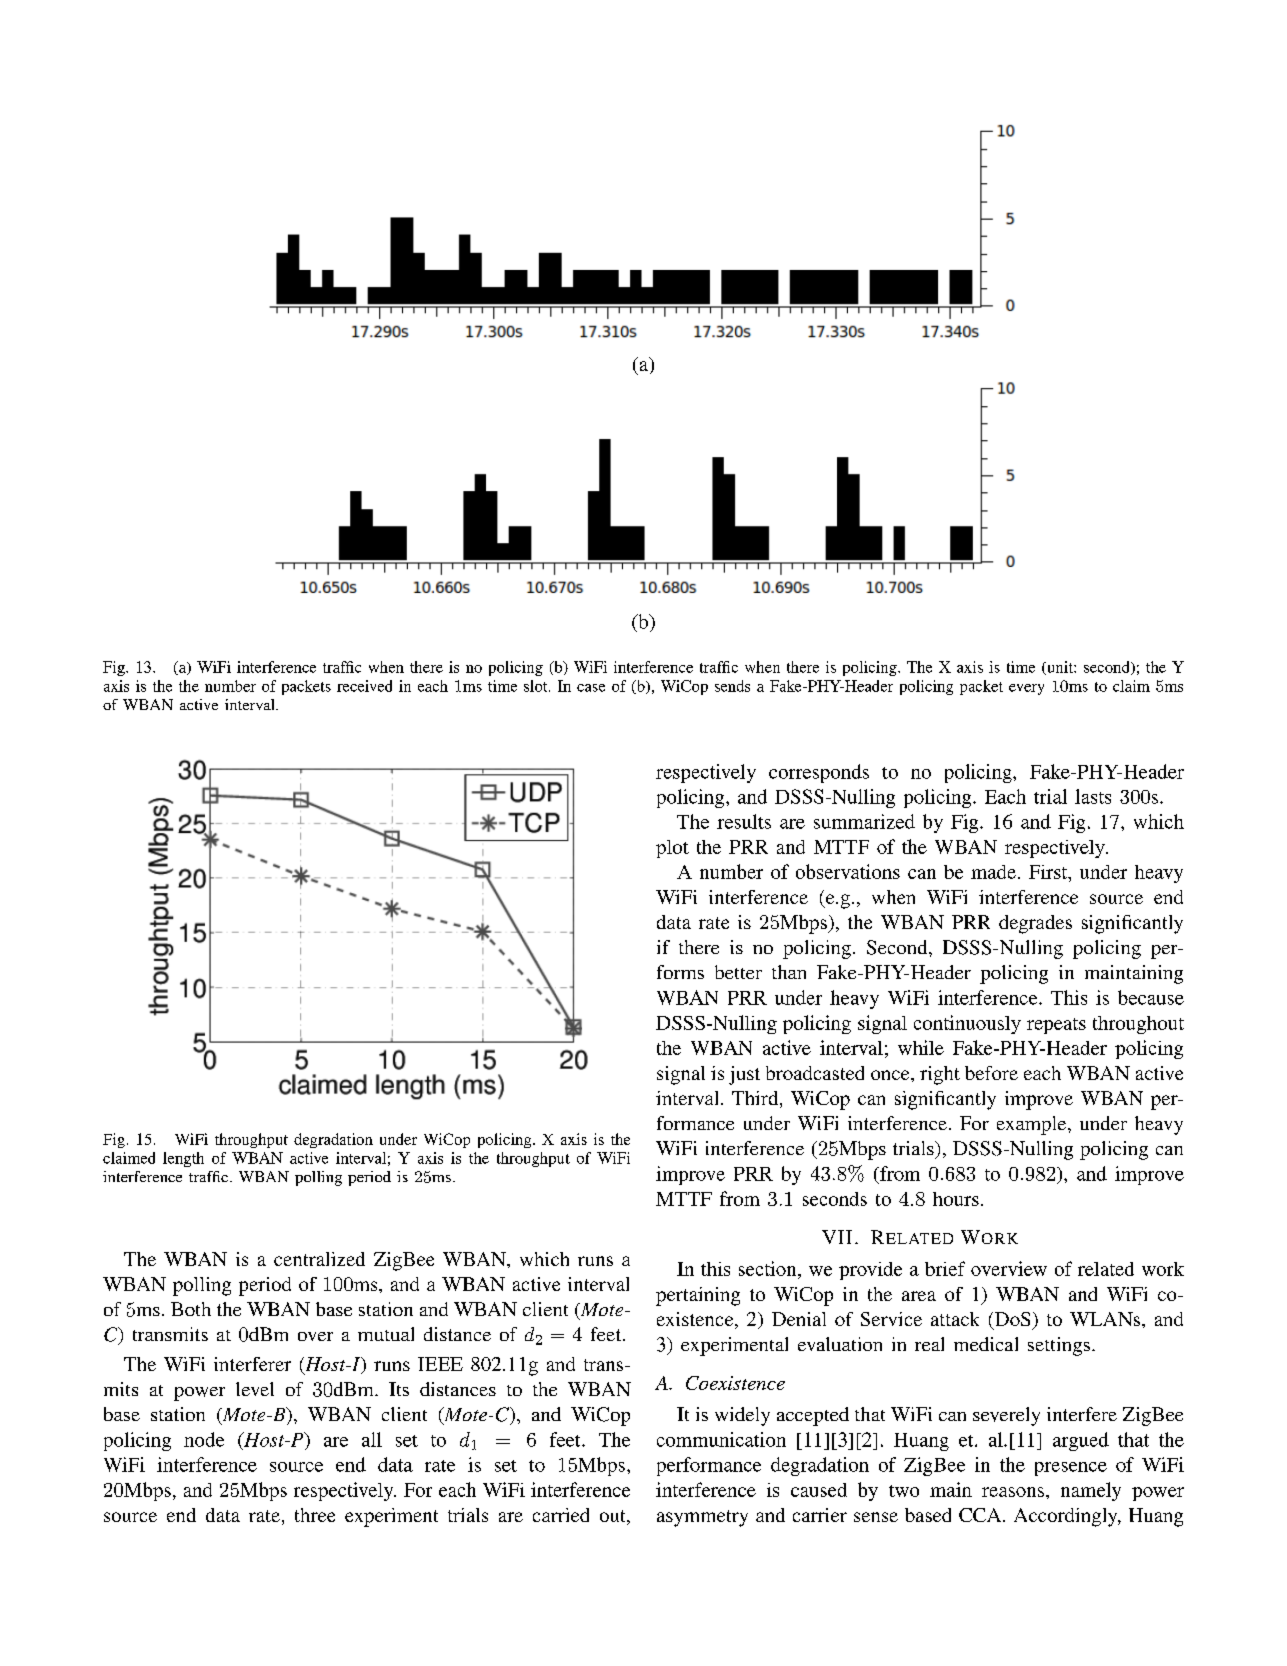 This image has height=1666, width=1287. I want to click on plot, so click(672, 849).
